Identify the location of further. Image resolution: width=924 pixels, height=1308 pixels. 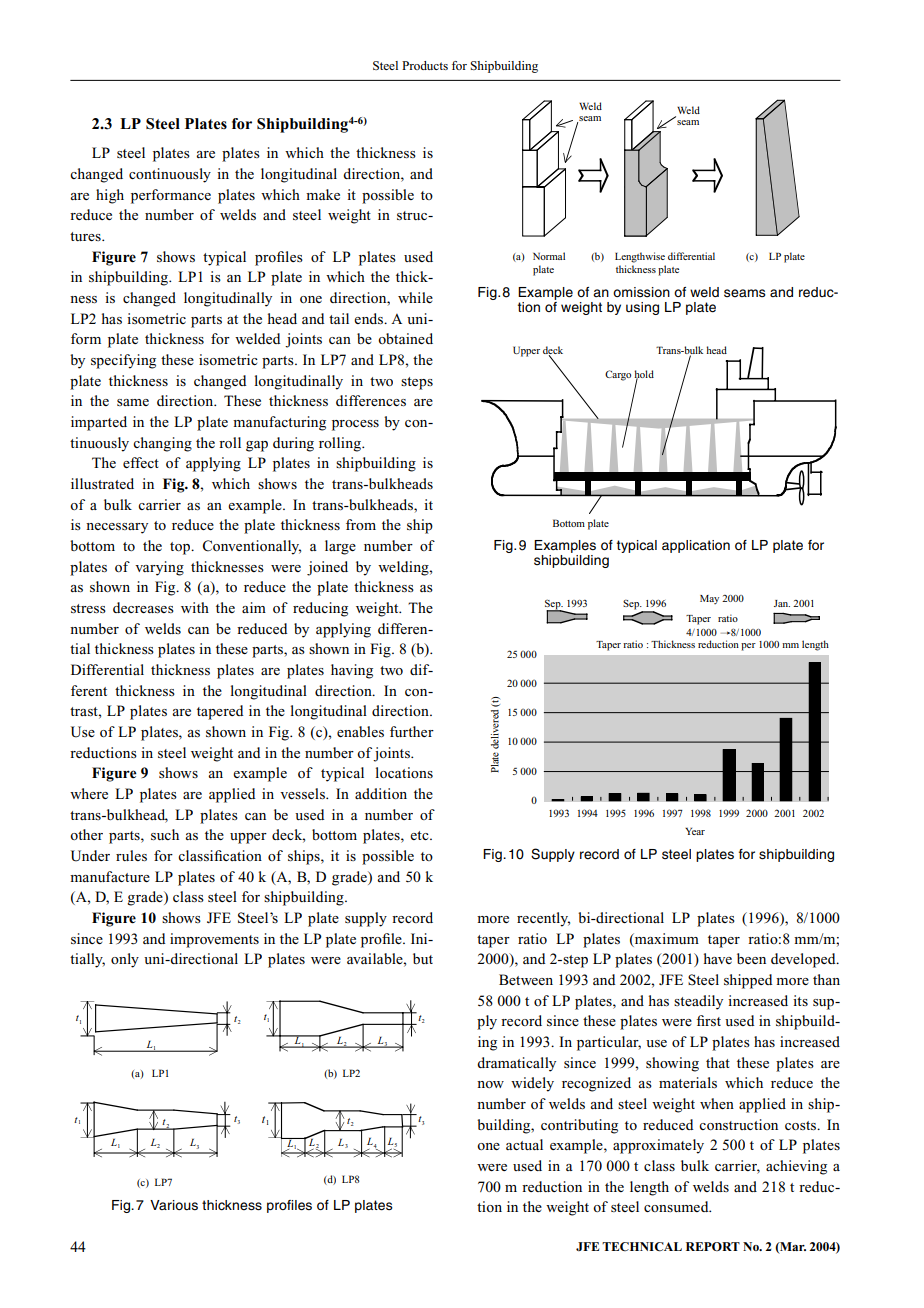
(412, 731).
